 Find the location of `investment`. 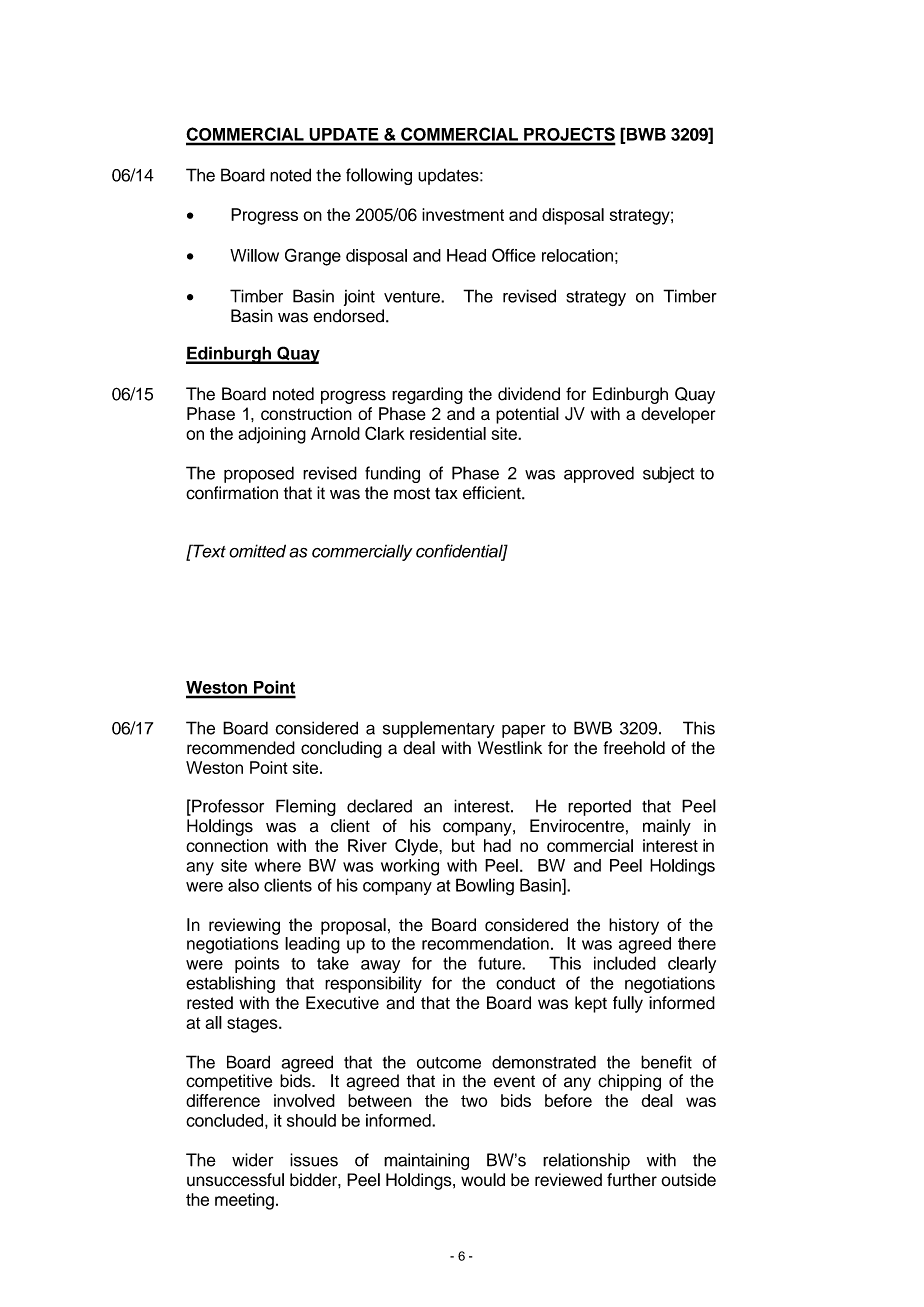

investment is located at coordinates (463, 214).
